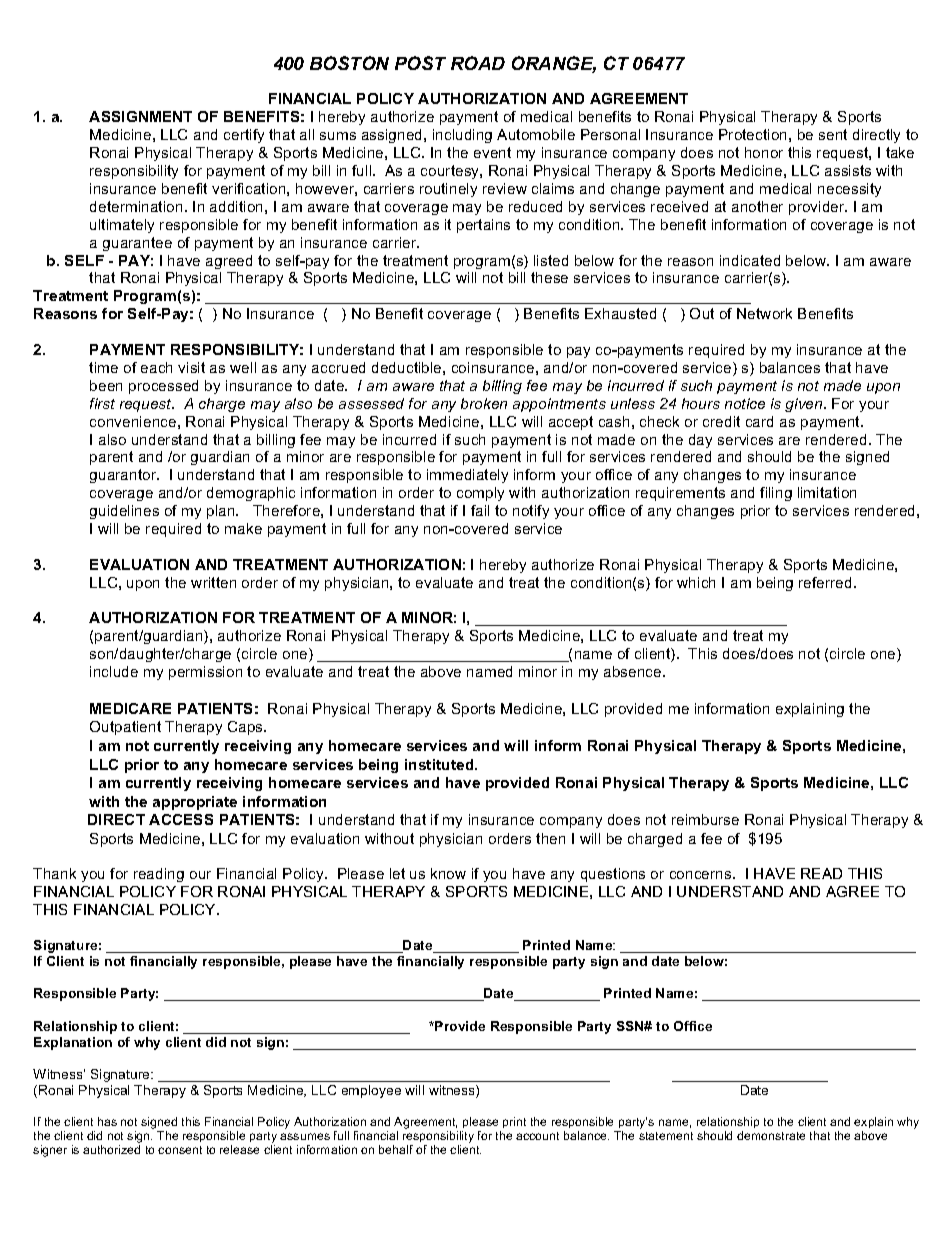  What do you see at coordinates (764, 313) in the screenshot?
I see `Network` at bounding box center [764, 313].
